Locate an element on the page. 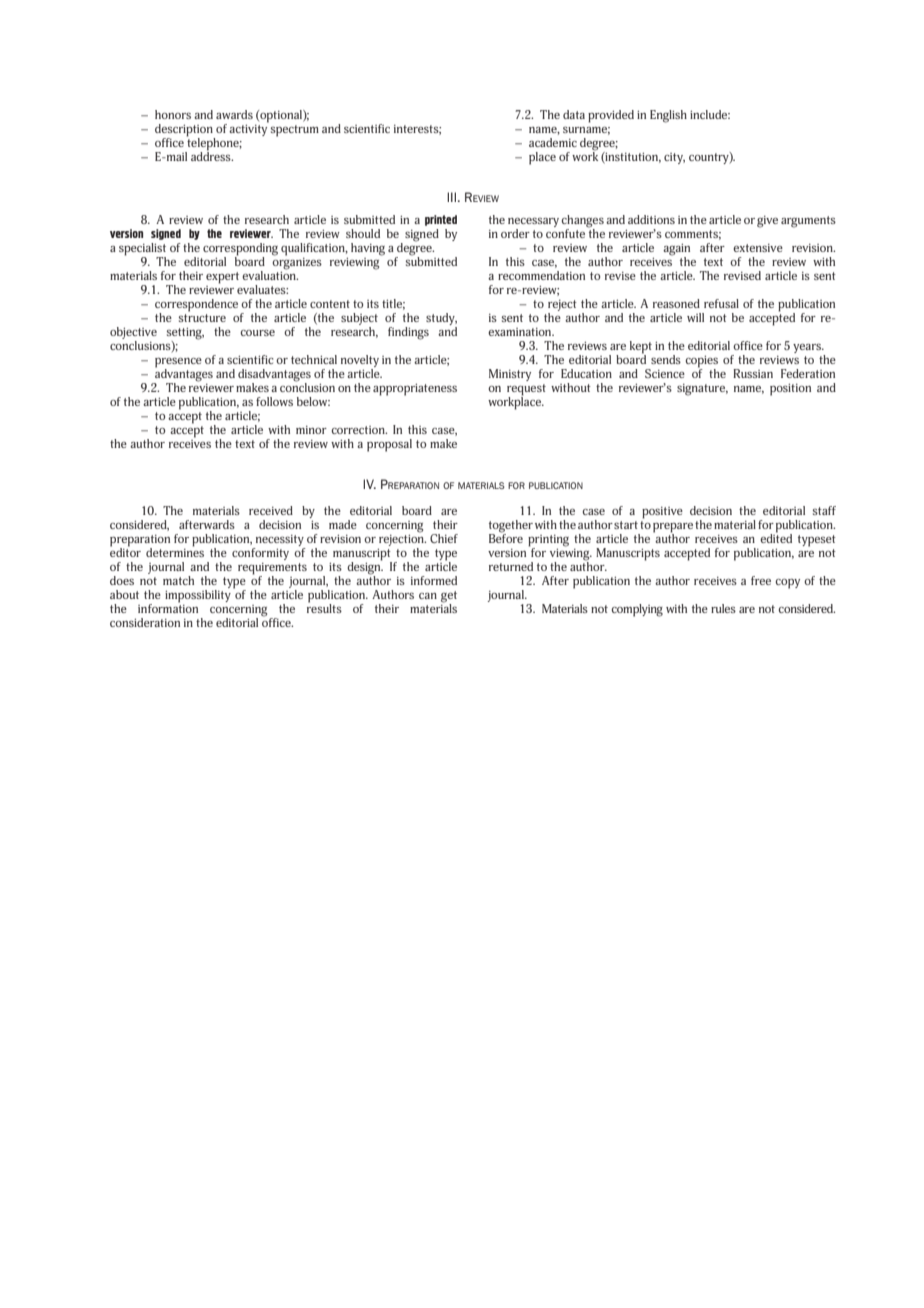 The height and width of the page is (1308, 924). impossibility is located at coordinates (198, 595).
